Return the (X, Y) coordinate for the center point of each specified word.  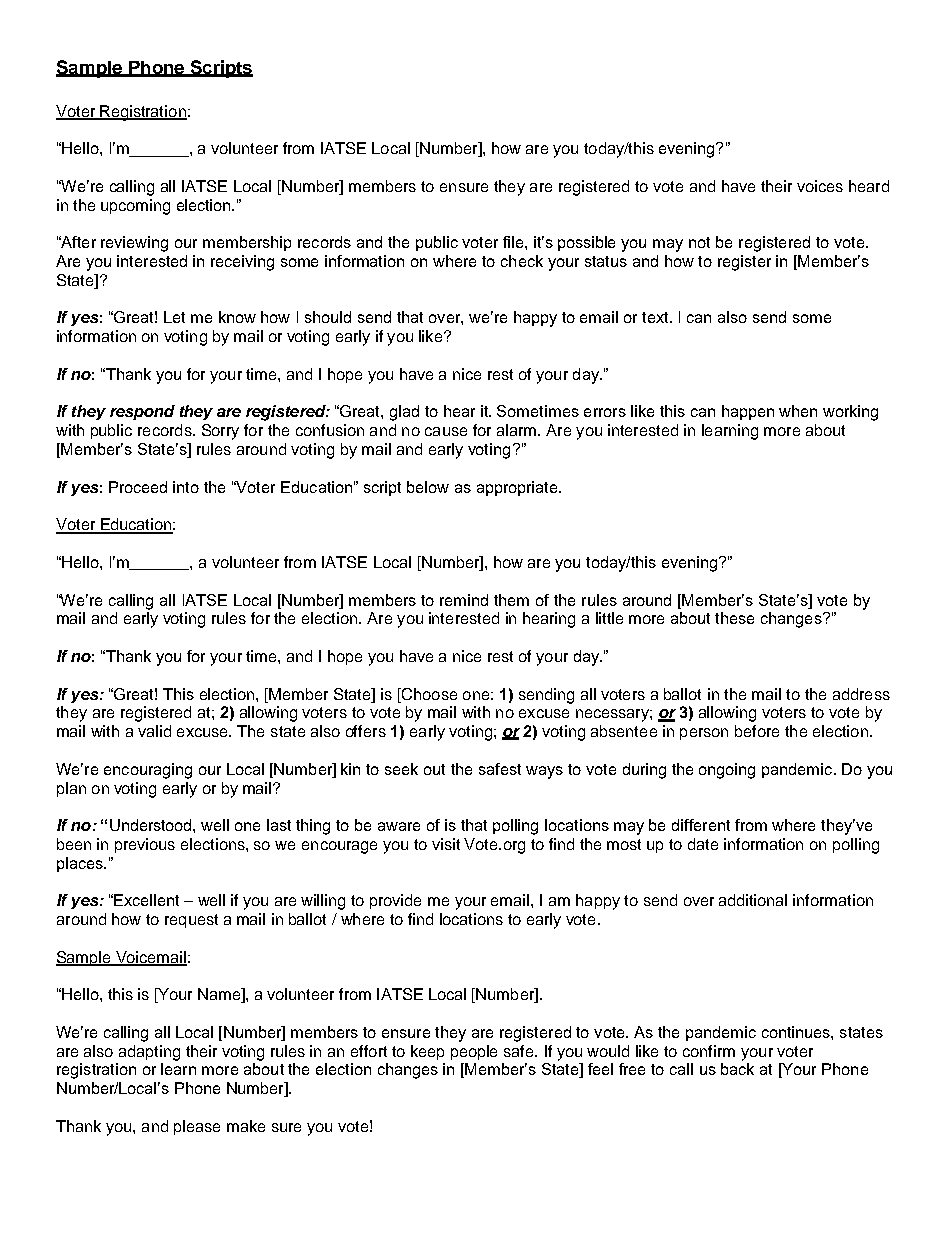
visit (446, 844)
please (197, 1127)
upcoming (135, 207)
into (186, 487)
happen (748, 412)
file (514, 242)
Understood (152, 825)
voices (820, 186)
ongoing (727, 771)
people (474, 1052)
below (428, 487)
